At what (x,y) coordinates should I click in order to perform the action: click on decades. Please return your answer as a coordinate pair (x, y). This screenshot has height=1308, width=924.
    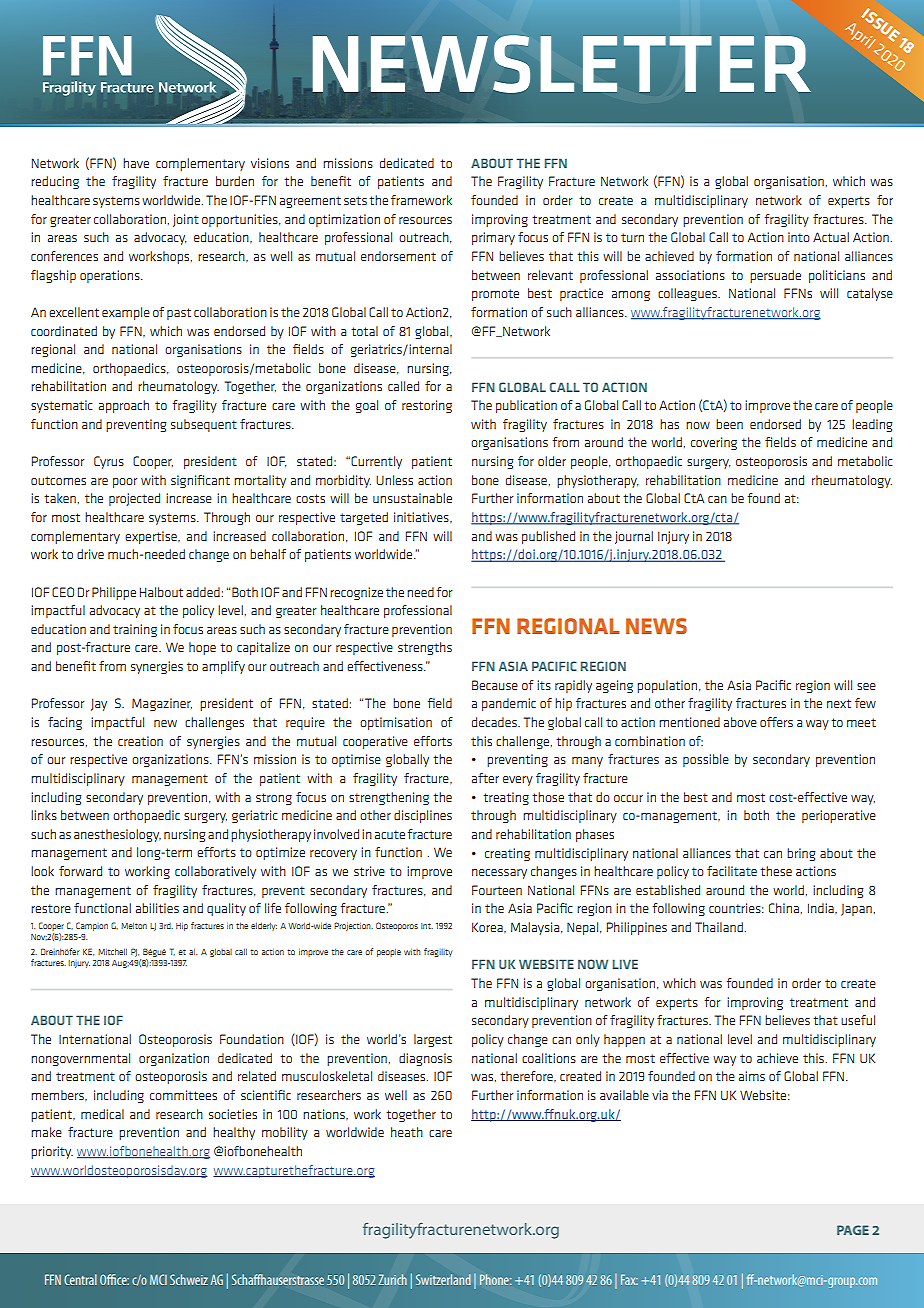
    Looking at the image, I should click on (495, 722).
